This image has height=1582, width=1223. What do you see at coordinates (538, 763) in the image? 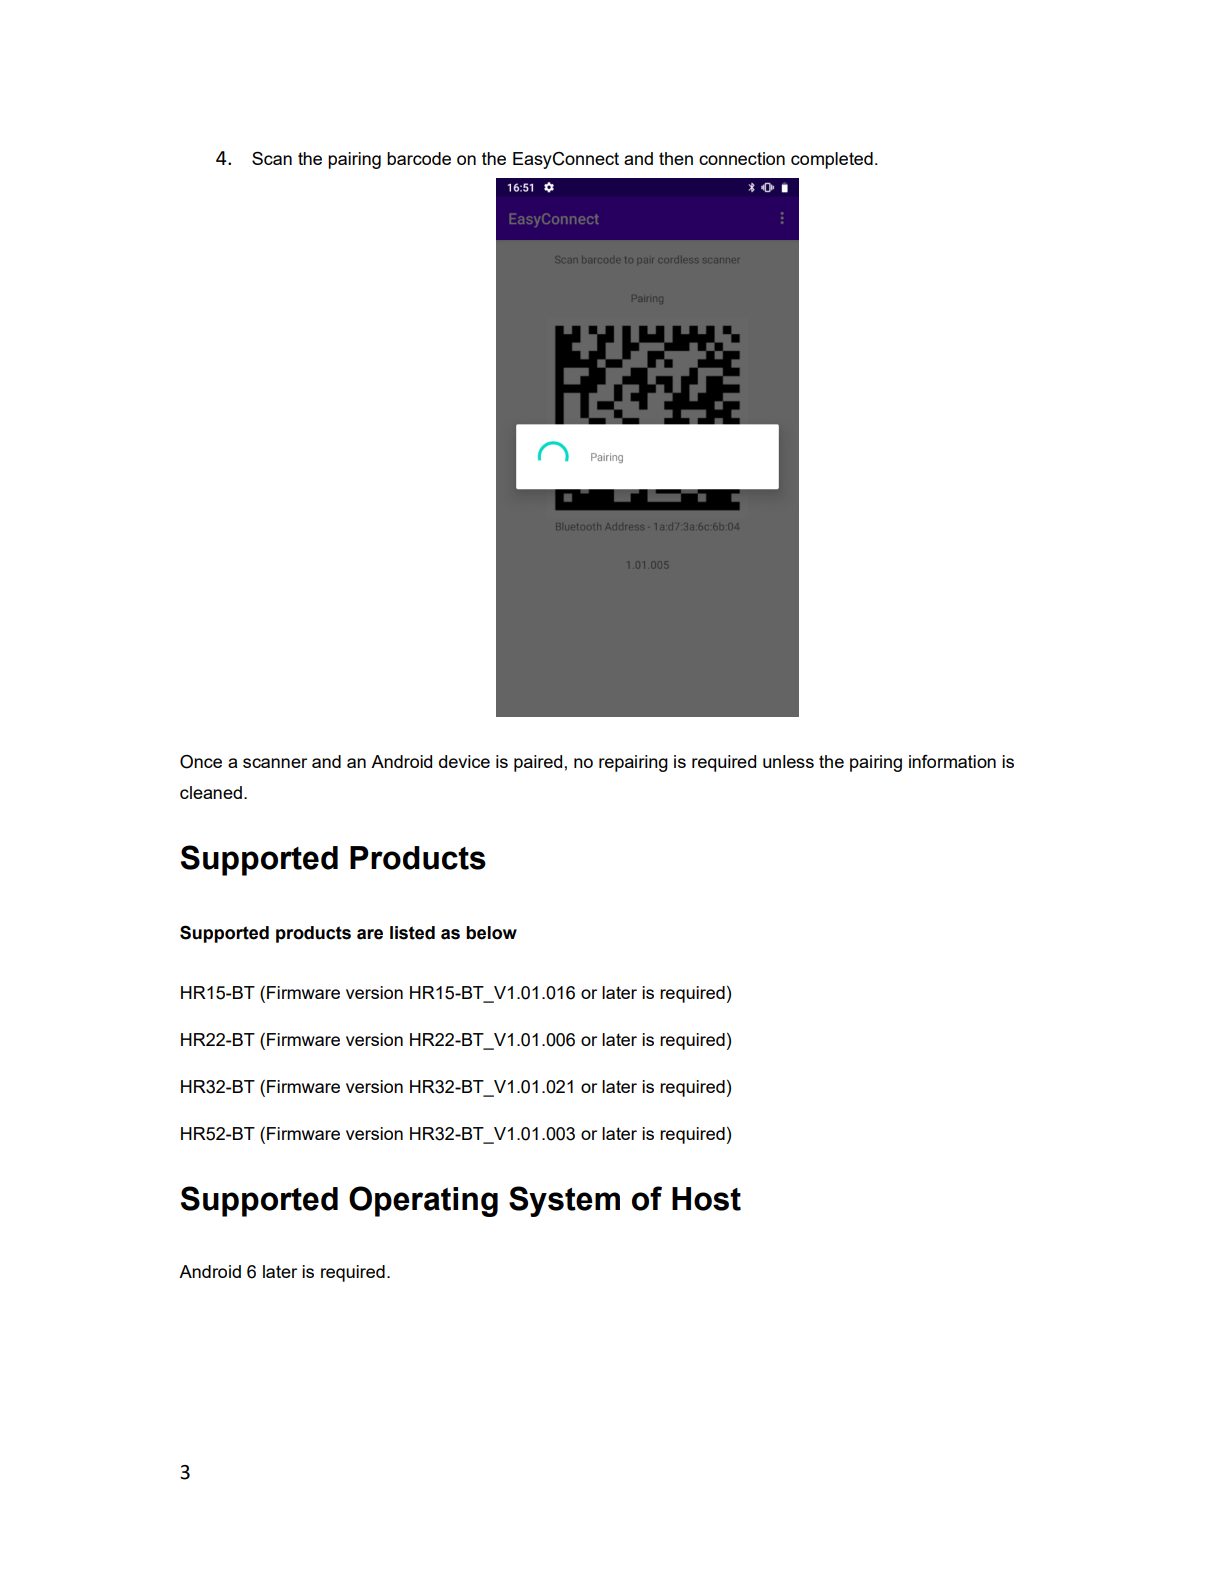
I see `paired` at bounding box center [538, 763].
